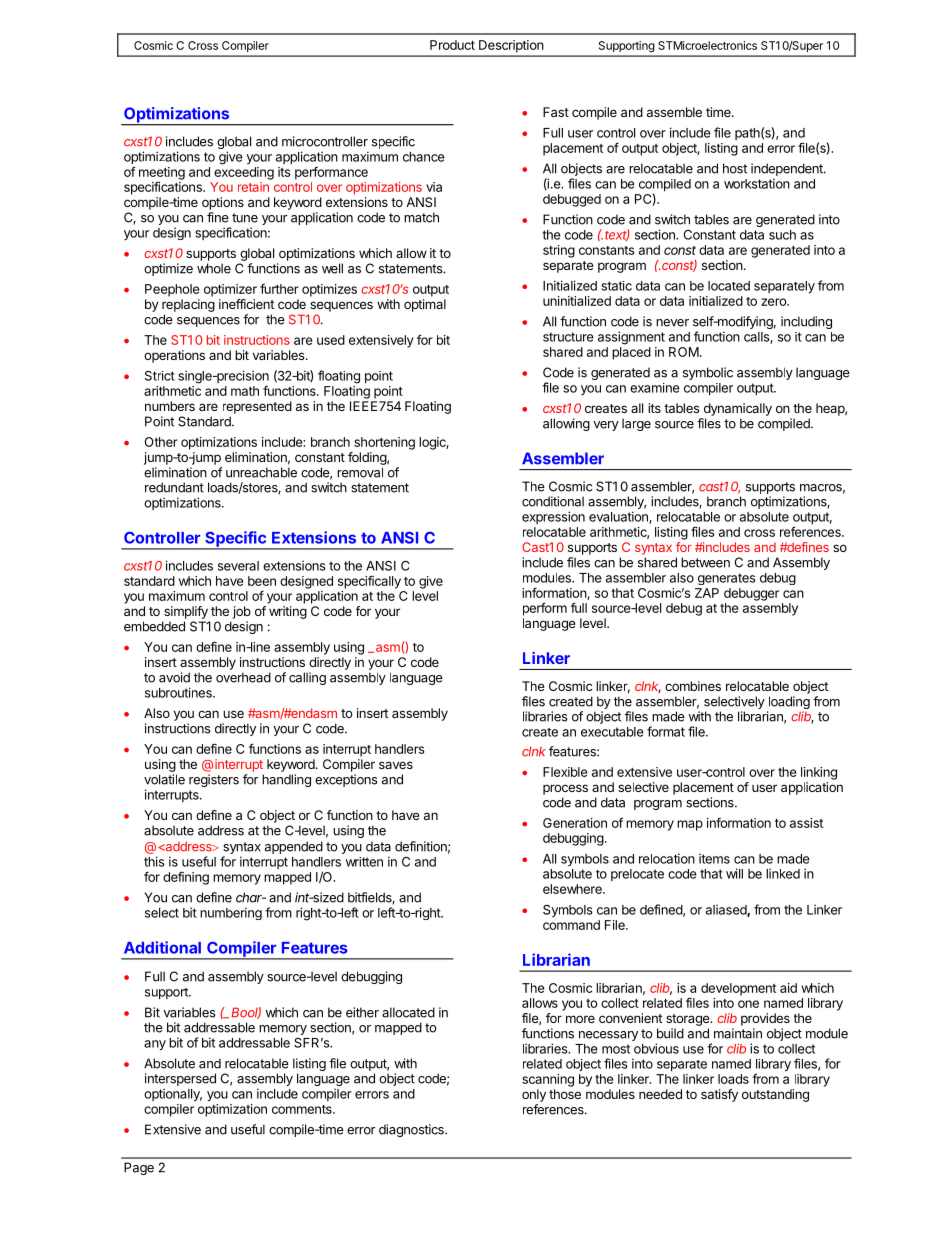  What do you see at coordinates (412, 1130) in the screenshot?
I see `diagnostics` at bounding box center [412, 1130].
